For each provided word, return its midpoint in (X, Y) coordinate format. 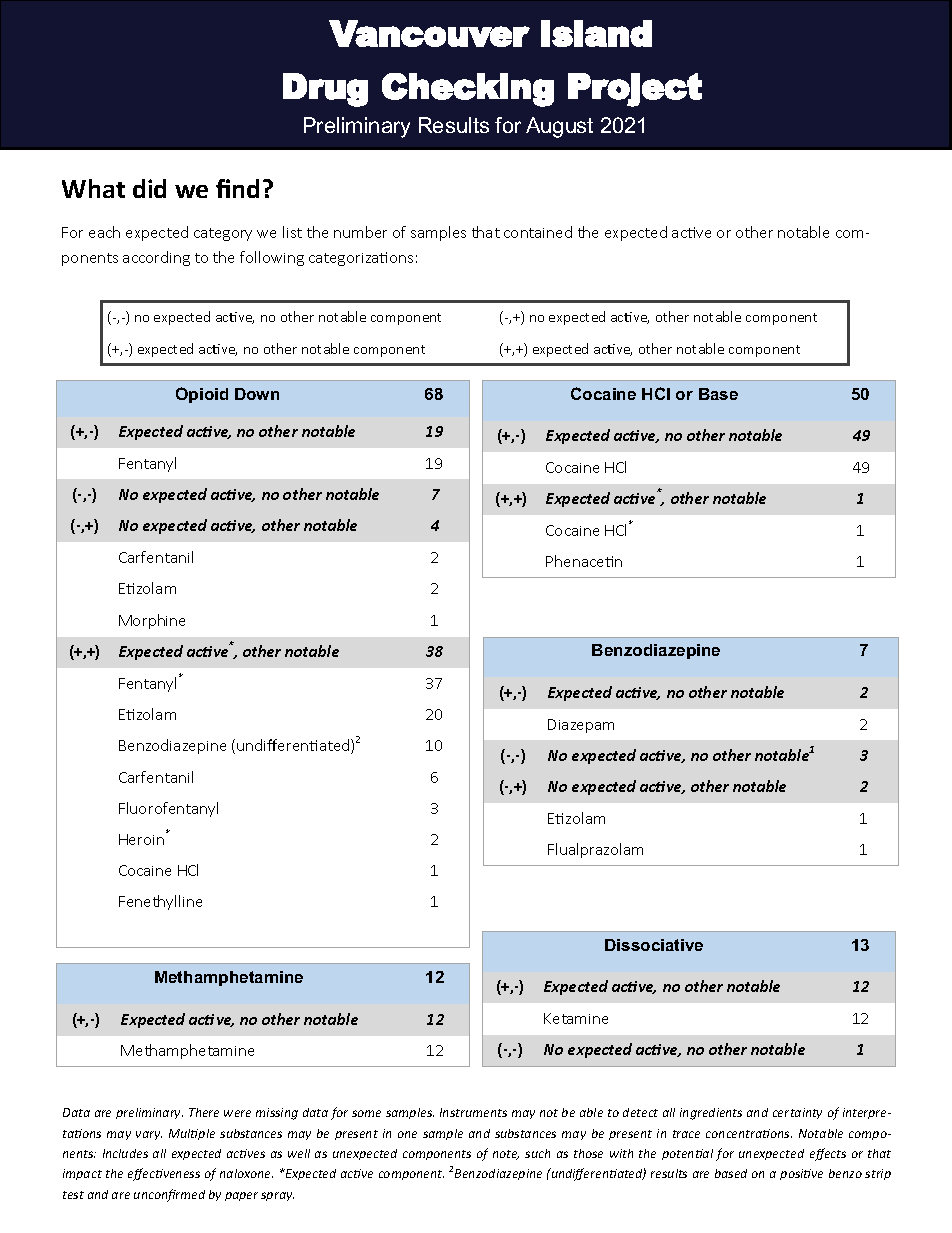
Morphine (152, 621)
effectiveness (164, 1174)
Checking (468, 90)
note (506, 1155)
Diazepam (581, 726)
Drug (325, 90)
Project (635, 90)
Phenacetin (584, 561)
